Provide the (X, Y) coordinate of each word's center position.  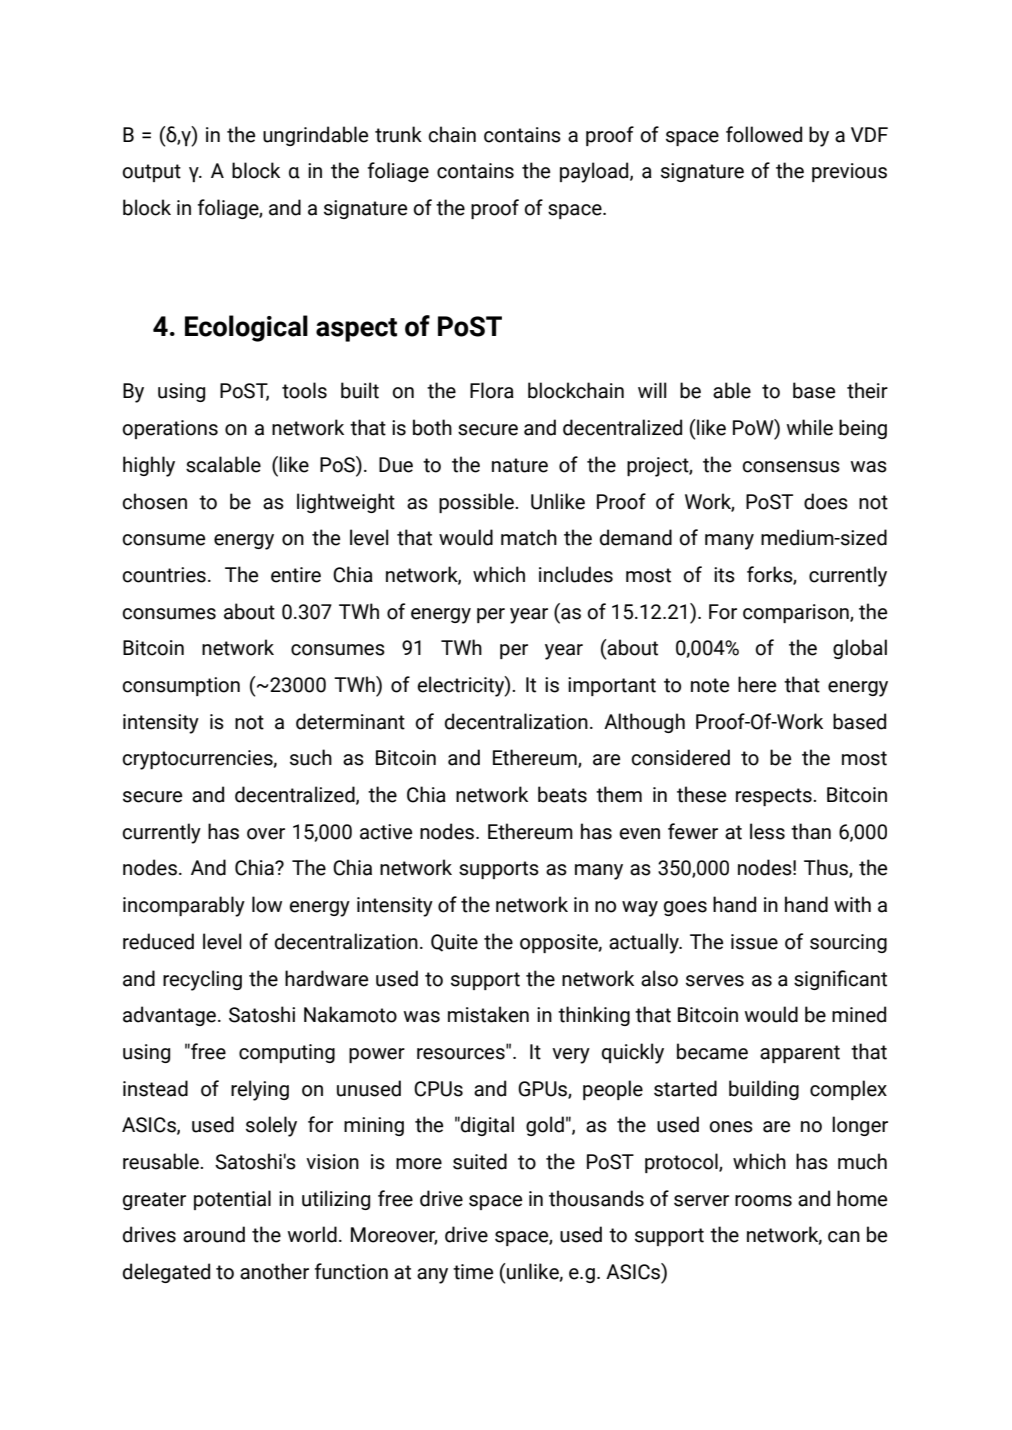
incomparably (184, 906)
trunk (398, 134)
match (529, 537)
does (826, 501)
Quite (454, 943)
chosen (154, 501)
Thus (827, 868)
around (214, 1234)
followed (764, 134)
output (151, 173)
